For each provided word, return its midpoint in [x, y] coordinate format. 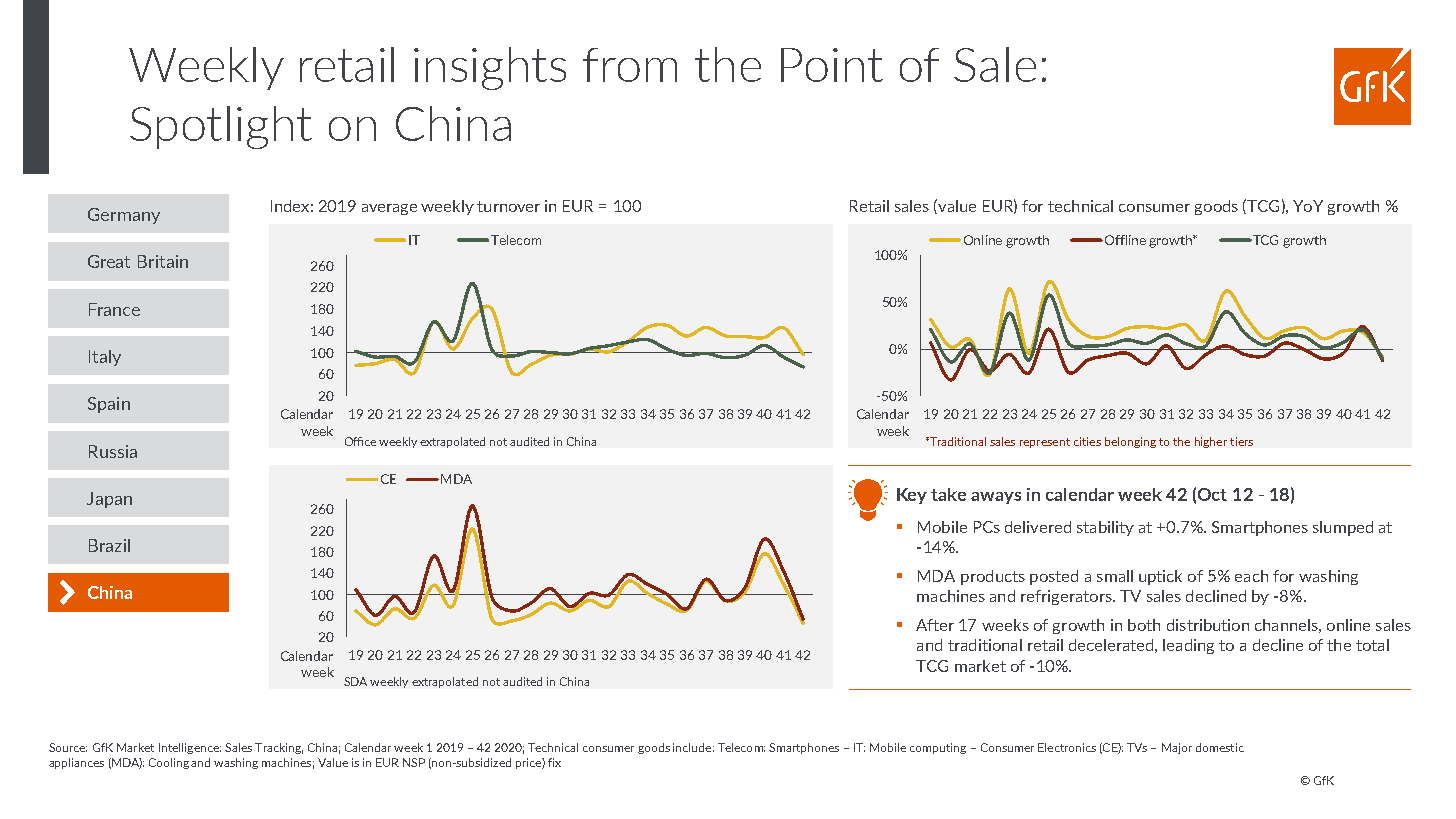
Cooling [170, 763]
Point [832, 65]
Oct [1212, 494]
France [114, 309]
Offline [1124, 240]
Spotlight [221, 127]
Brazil [109, 545]
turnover [508, 206]
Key [912, 496]
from [630, 65]
